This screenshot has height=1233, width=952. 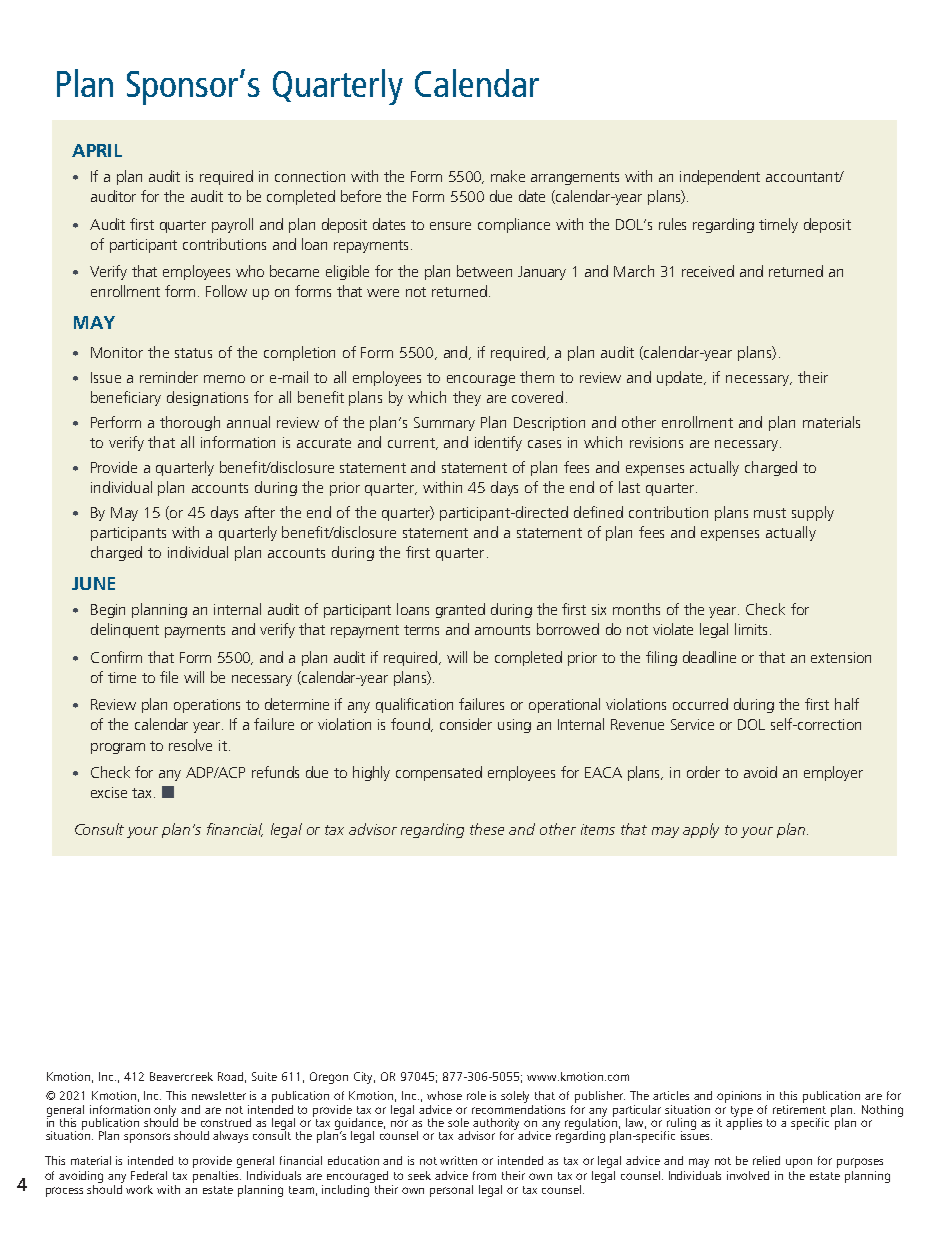 What do you see at coordinates (458, 1160) in the screenshot?
I see `written` at bounding box center [458, 1160].
